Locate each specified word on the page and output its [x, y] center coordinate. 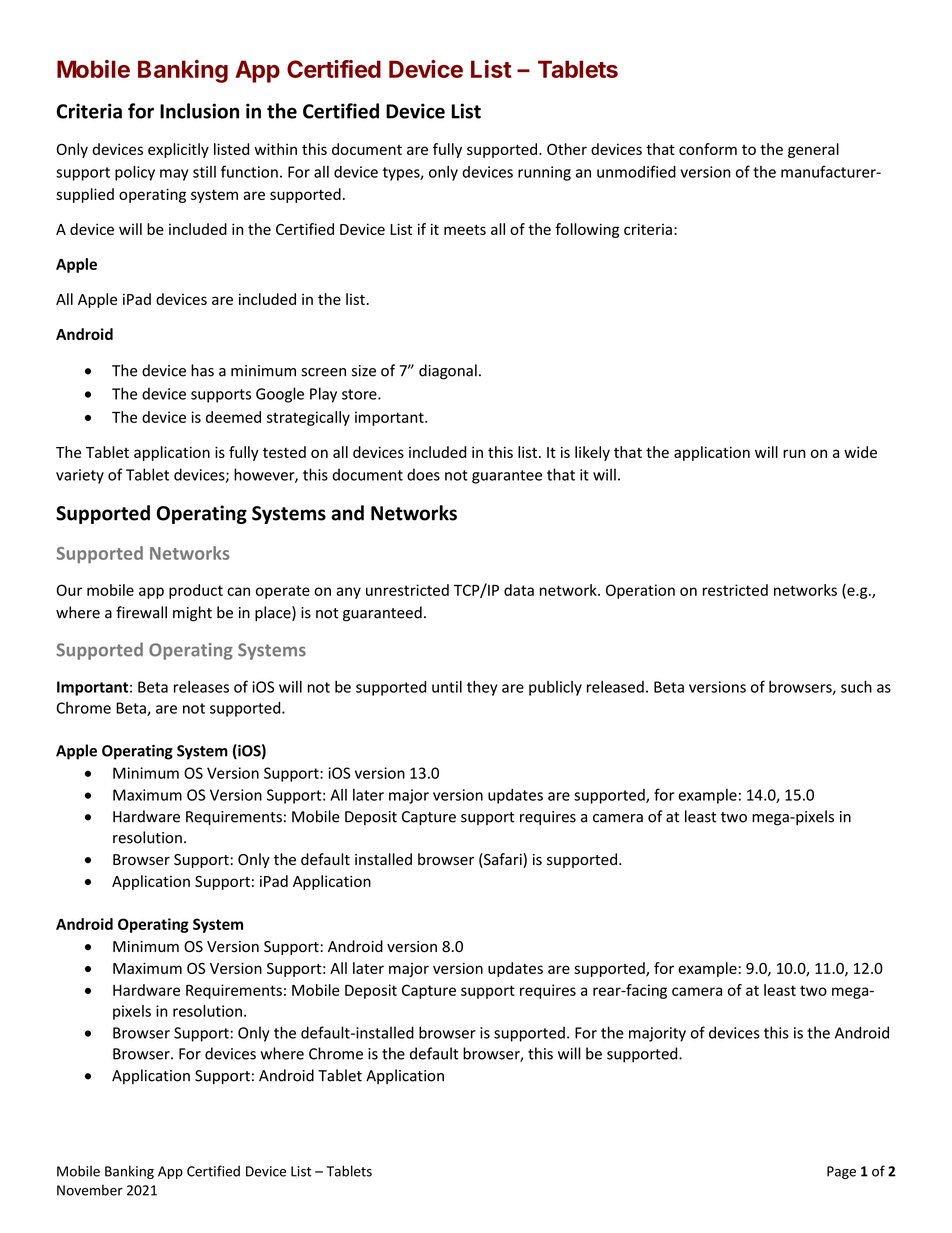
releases [201, 687]
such [856, 686]
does [423, 474]
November [90, 1190]
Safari [503, 860]
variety [80, 476]
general [813, 150]
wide [860, 452]
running [544, 173]
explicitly [178, 150]
